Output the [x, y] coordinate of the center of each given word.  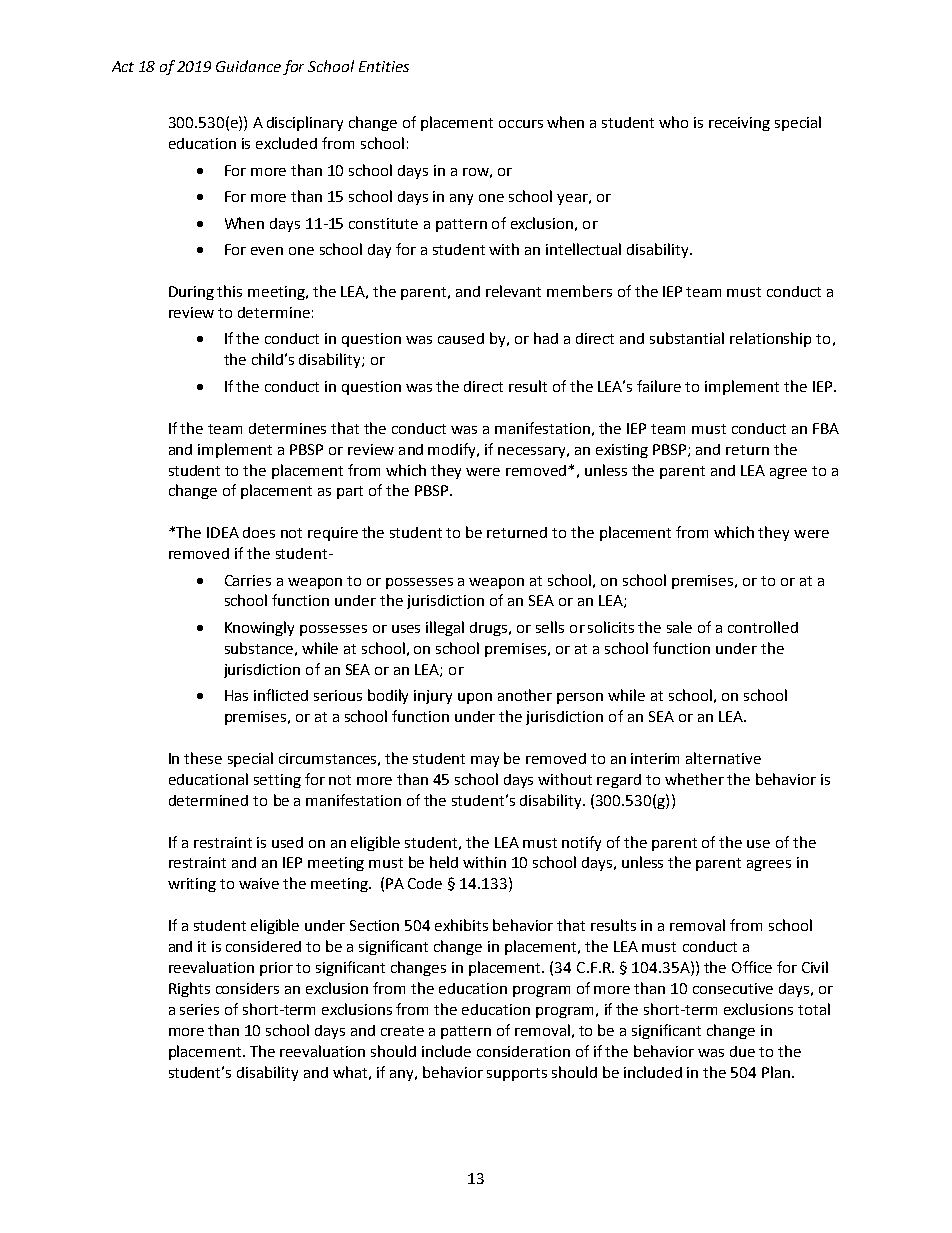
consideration [523, 1051]
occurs [521, 124]
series [199, 1009]
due [742, 1051]
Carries [248, 580]
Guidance [248, 66]
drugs [490, 629]
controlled [763, 627]
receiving [739, 124]
